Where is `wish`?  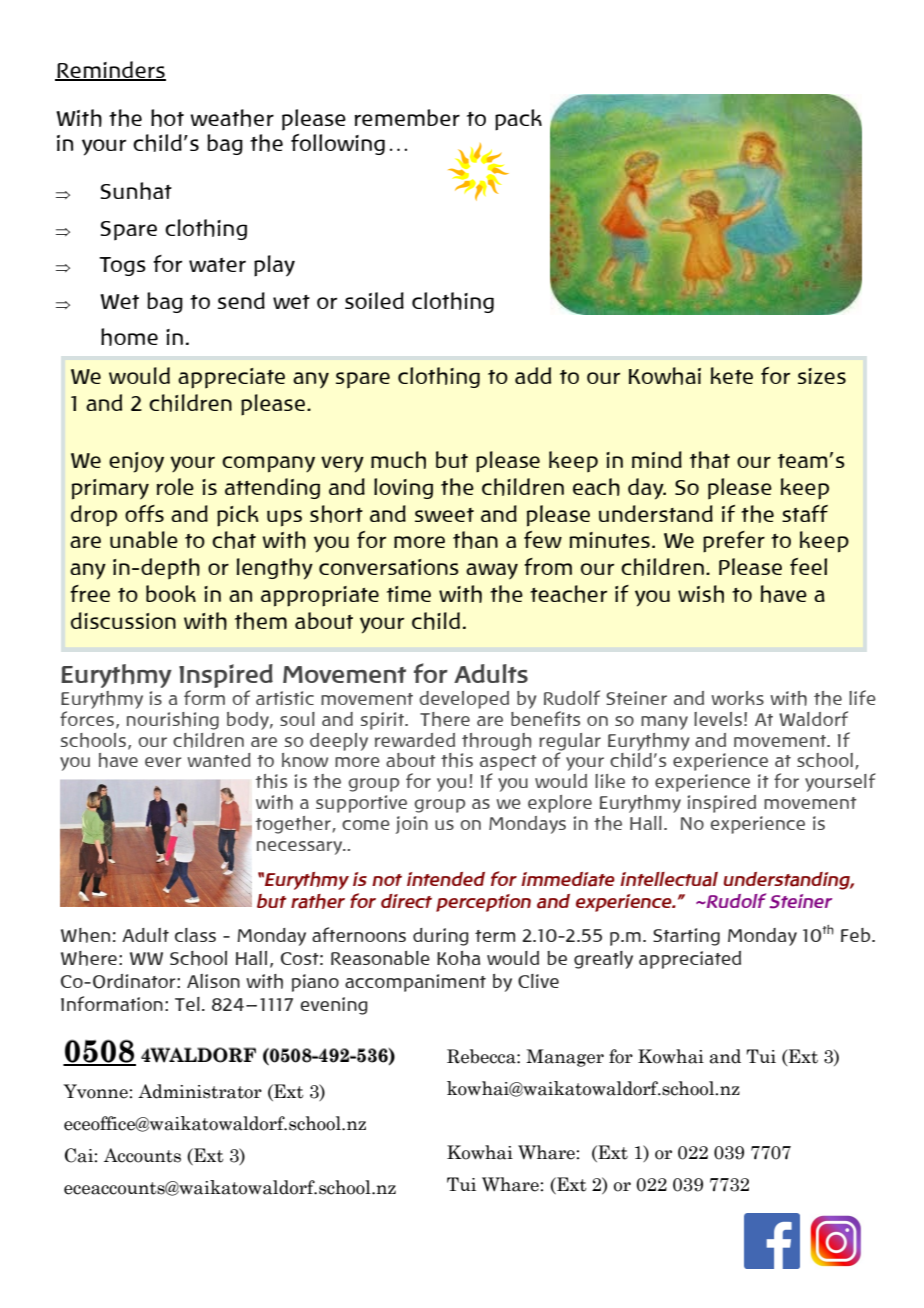
wish is located at coordinates (701, 594).
